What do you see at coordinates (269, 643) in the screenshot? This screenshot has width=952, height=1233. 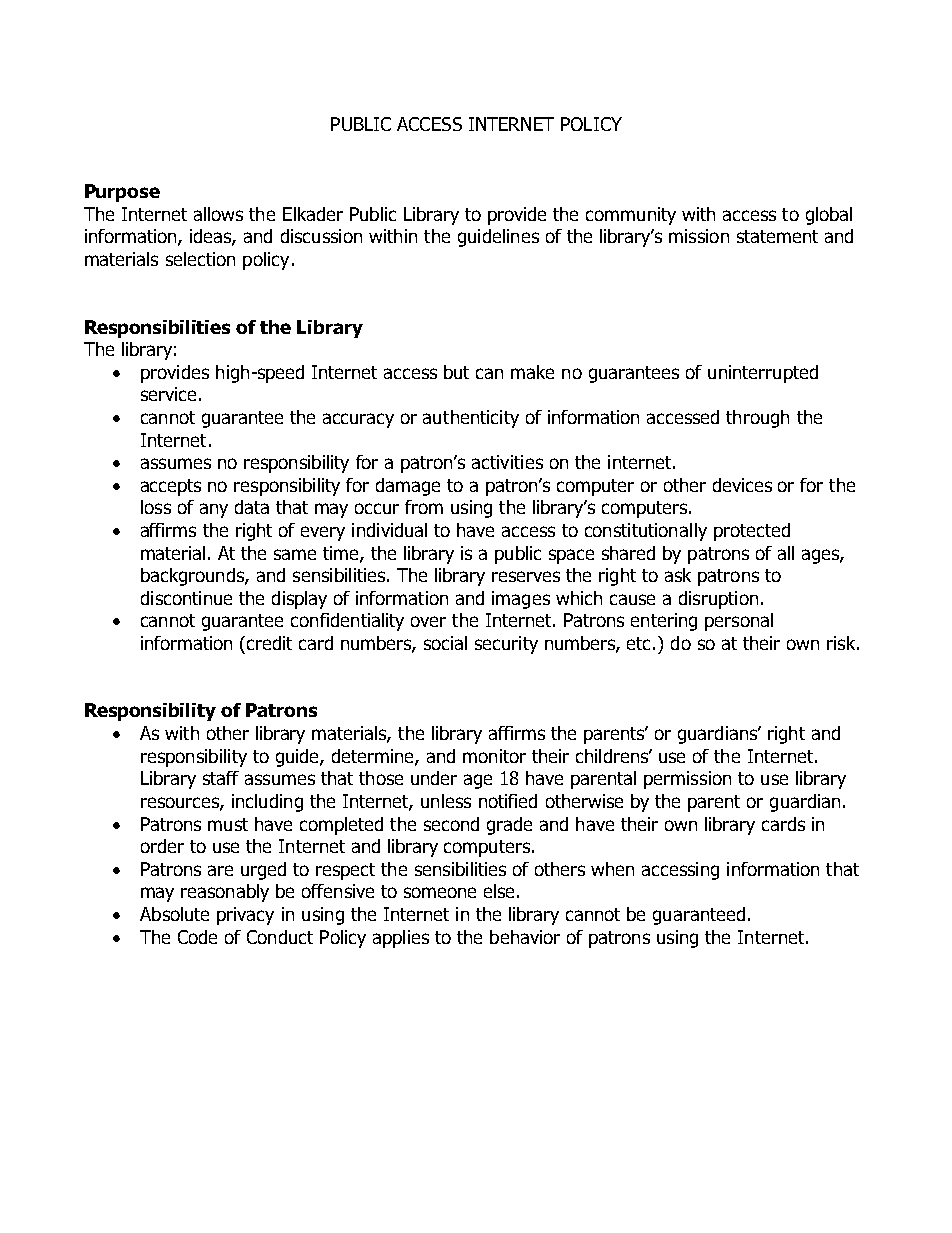 I see `credit` at bounding box center [269, 643].
